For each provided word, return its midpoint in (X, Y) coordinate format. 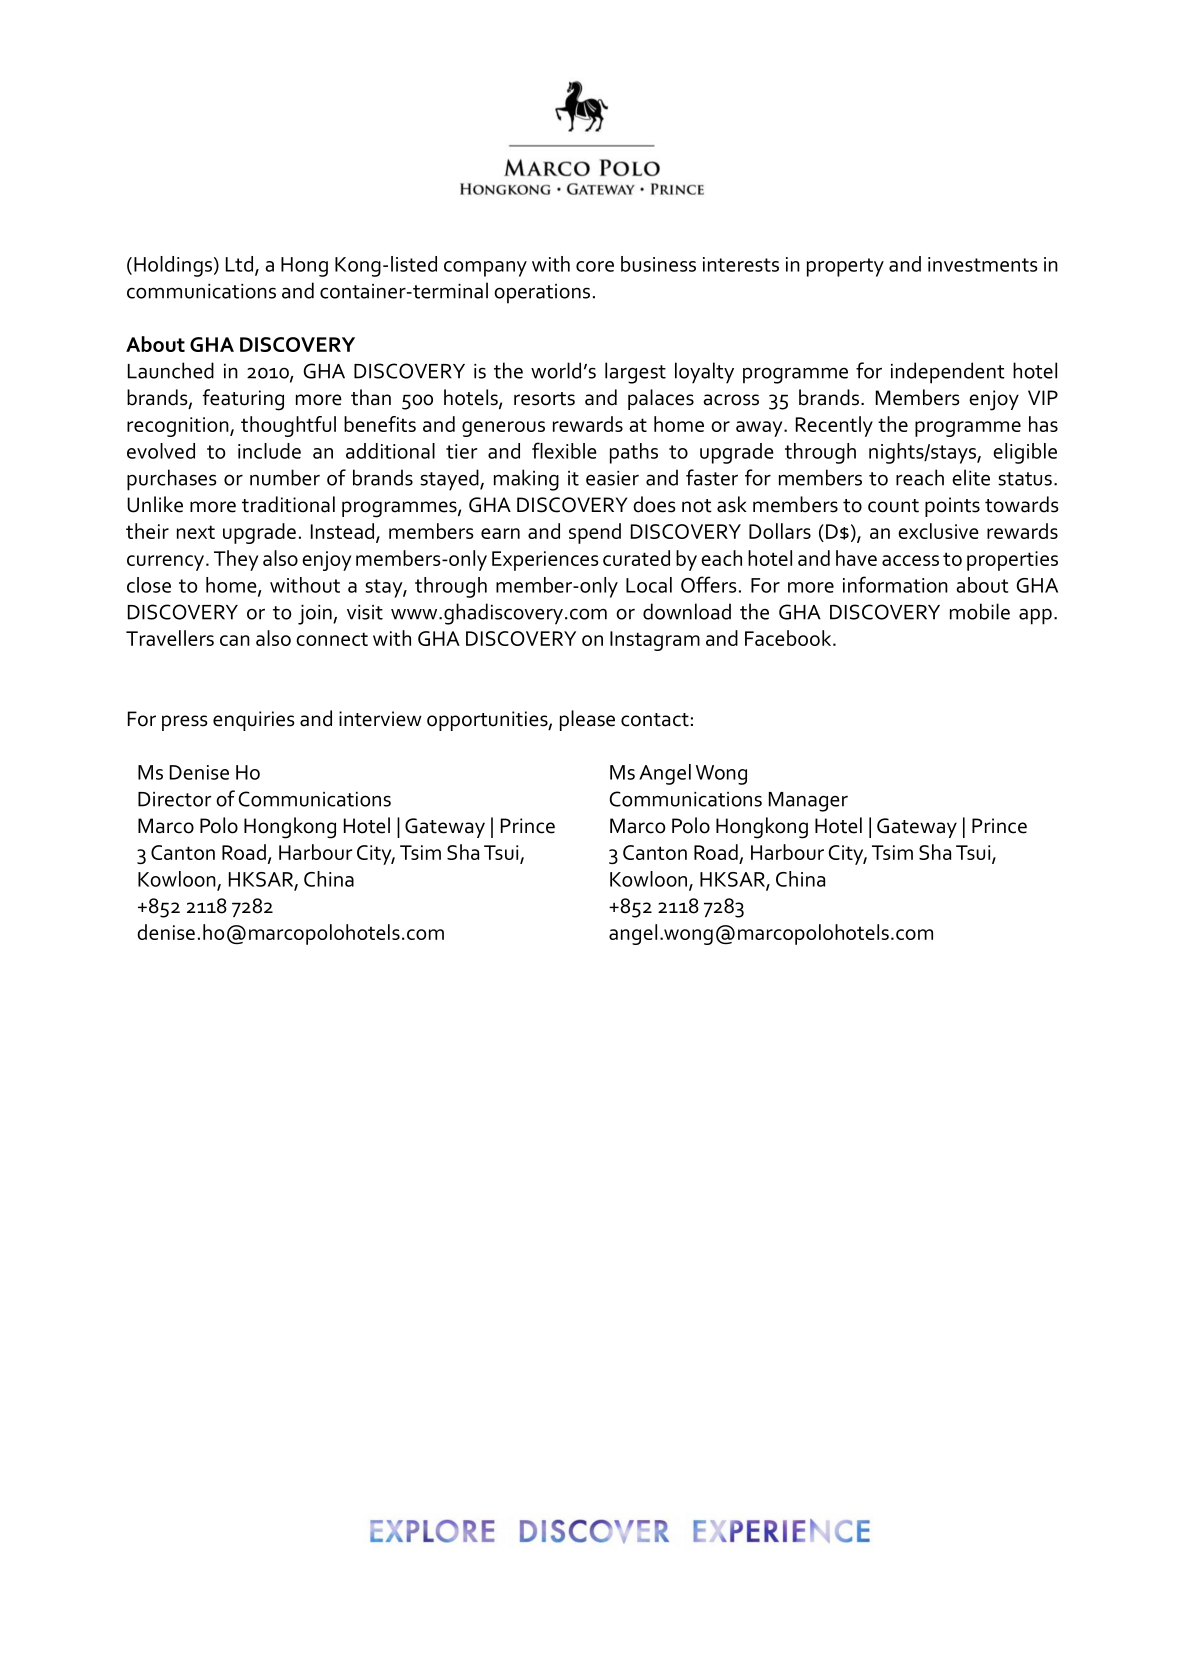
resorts (544, 399)
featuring (243, 400)
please (587, 720)
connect (332, 639)
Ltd (241, 265)
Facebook (789, 638)
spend (595, 533)
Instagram (655, 641)
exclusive (938, 531)
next (196, 532)
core (595, 266)
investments (983, 264)
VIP (1043, 397)
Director (175, 799)
